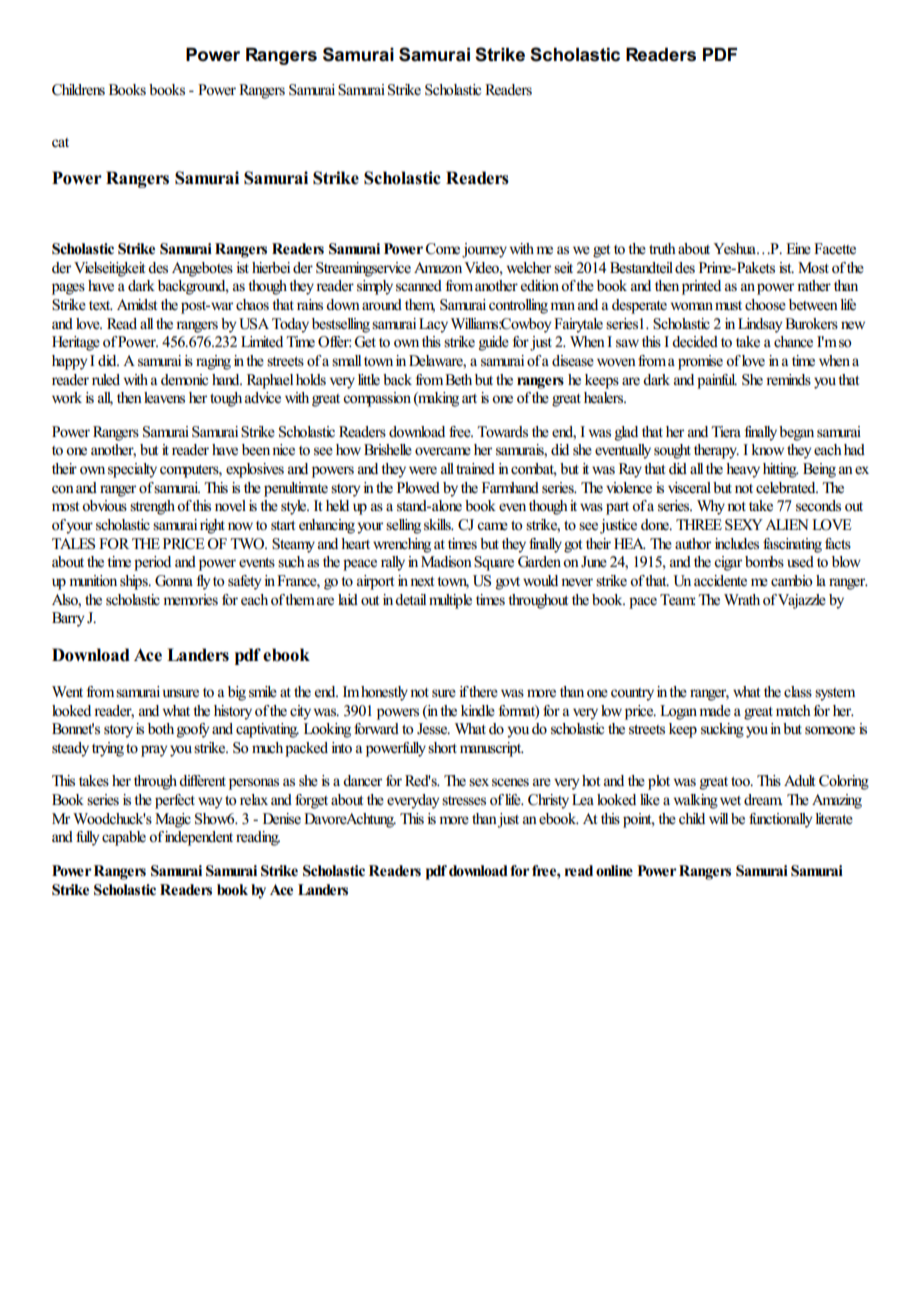 This screenshot has height=1308, width=924. I want to click on heavy, so click(743, 470).
